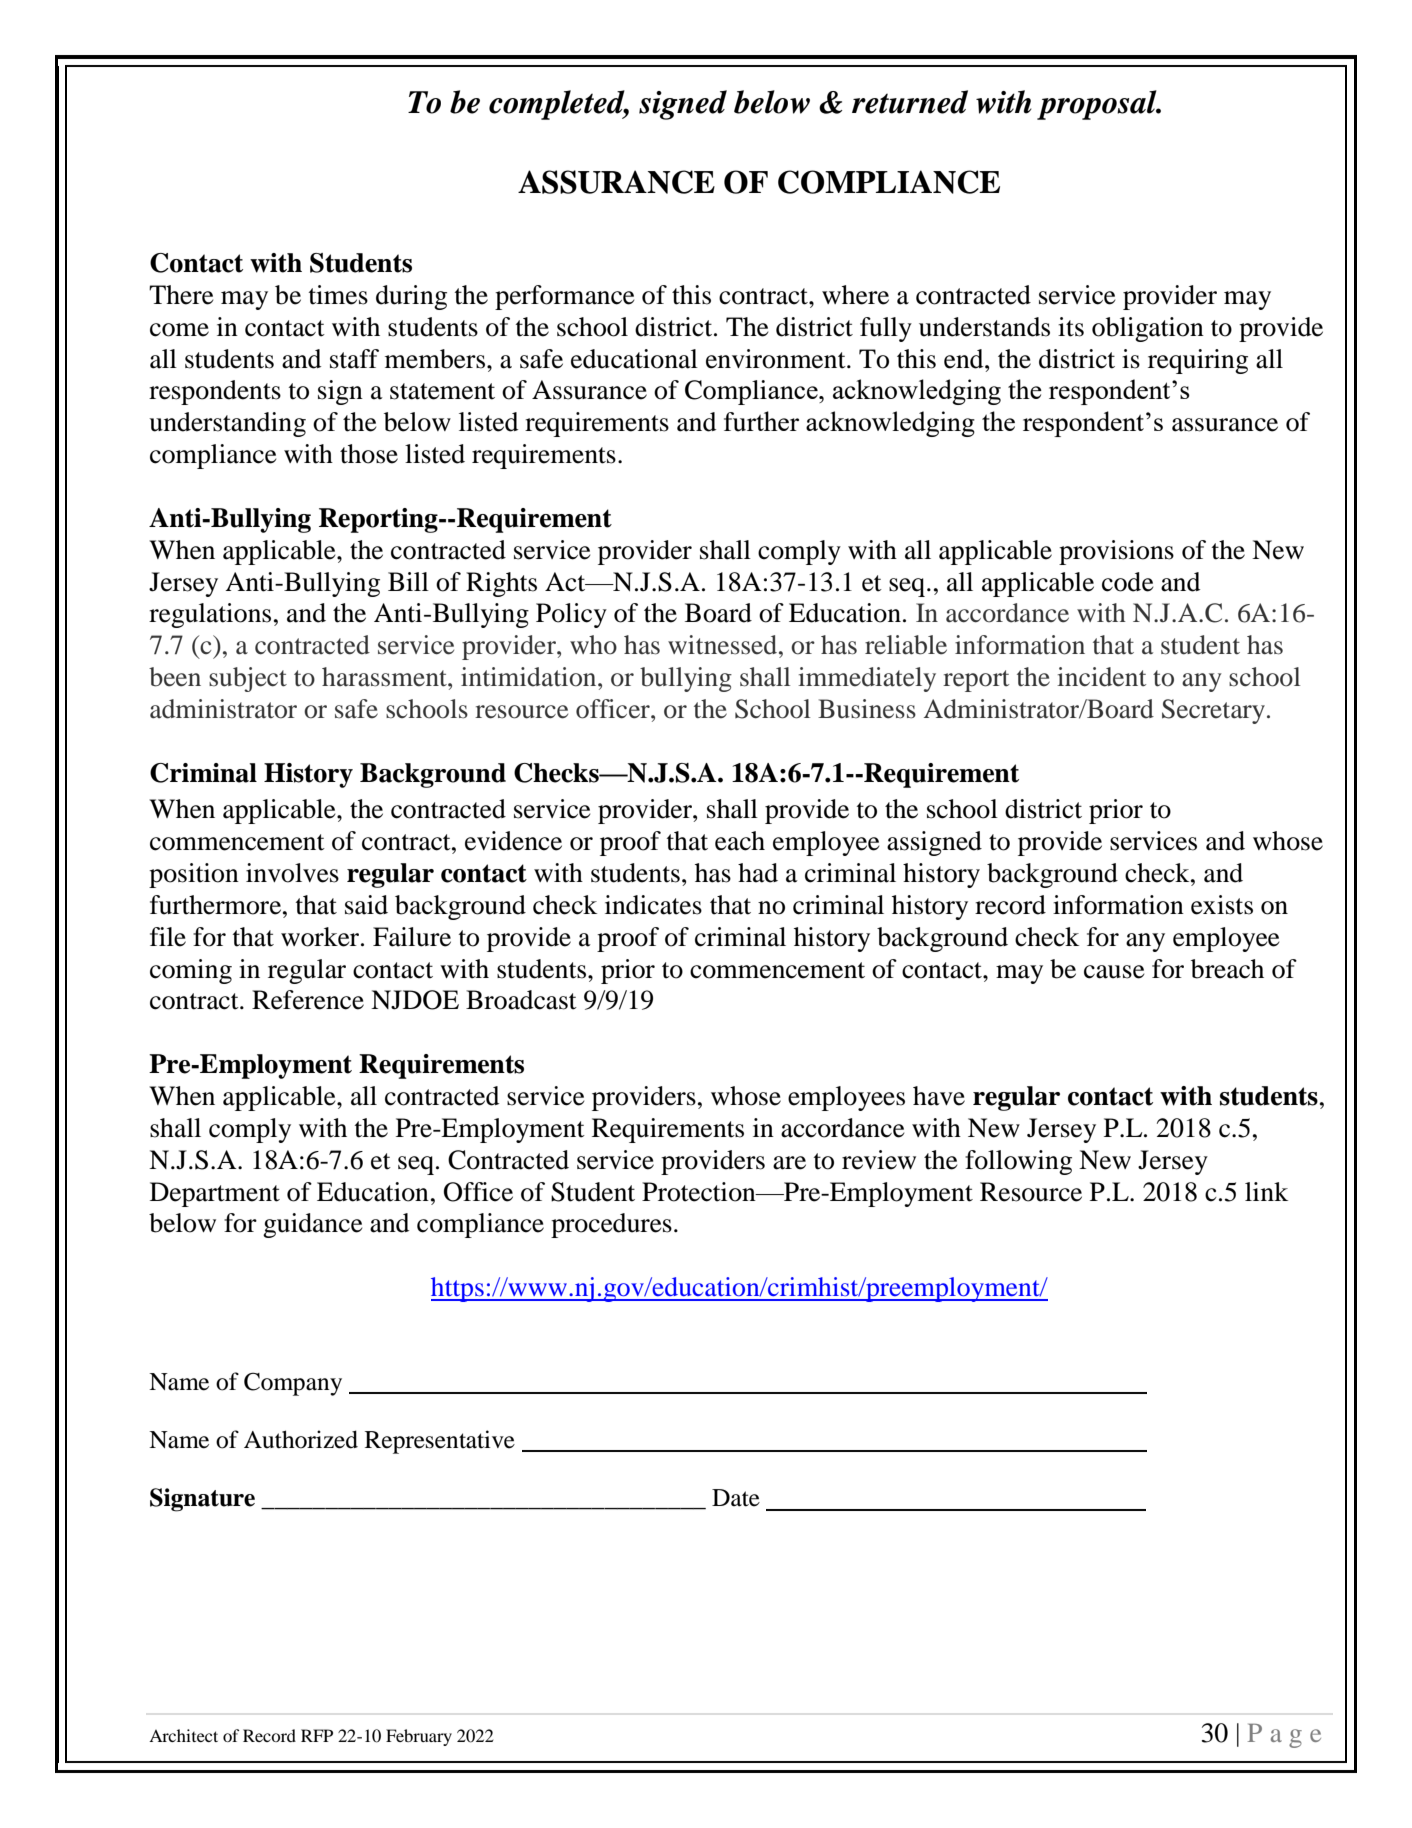 This screenshot has height=1828, width=1412. What do you see at coordinates (321, 937) in the screenshot?
I see `worker` at bounding box center [321, 937].
